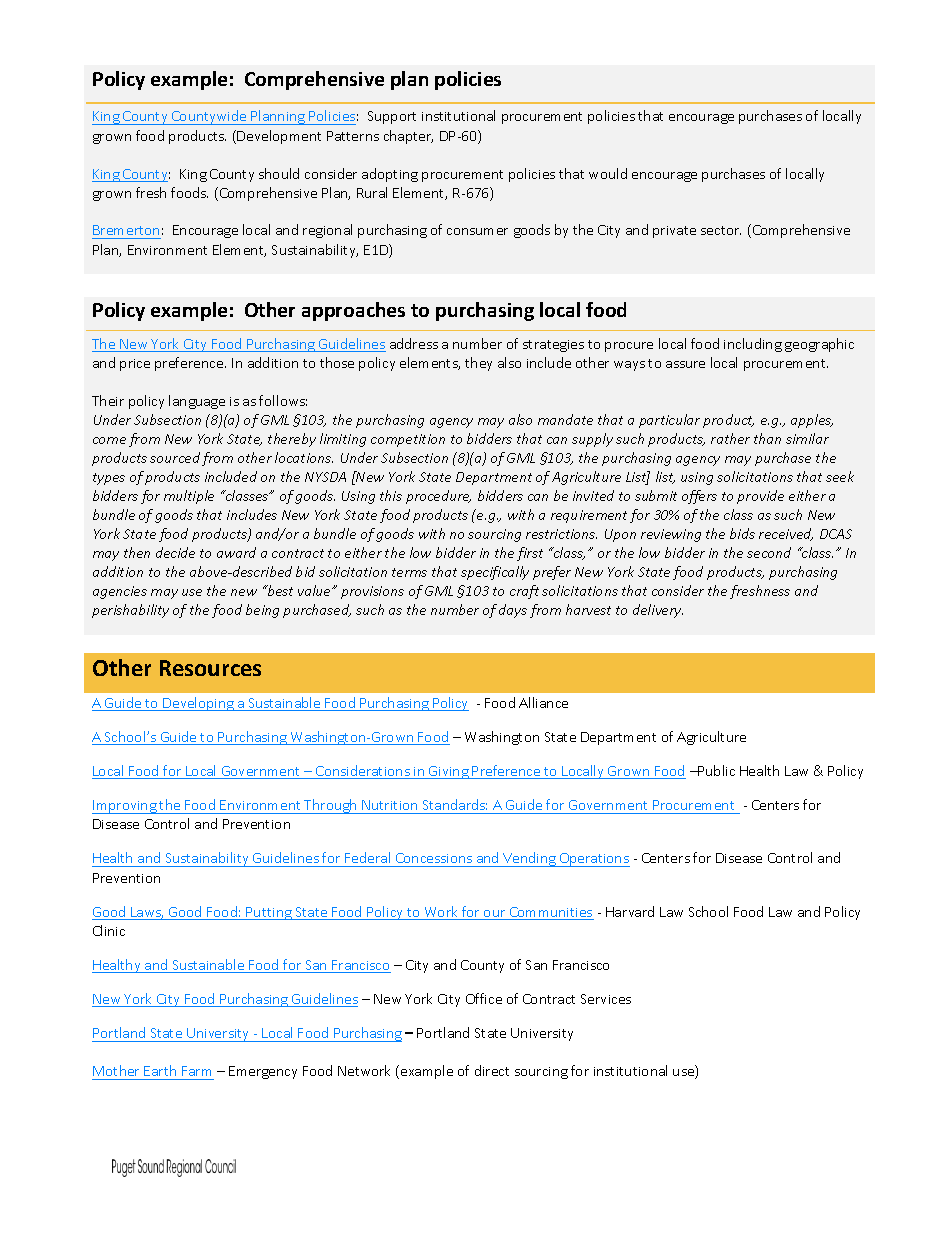 The height and width of the screenshot is (1233, 952). Describe the element at coordinates (269, 913) in the screenshot. I see `Putting` at that location.
